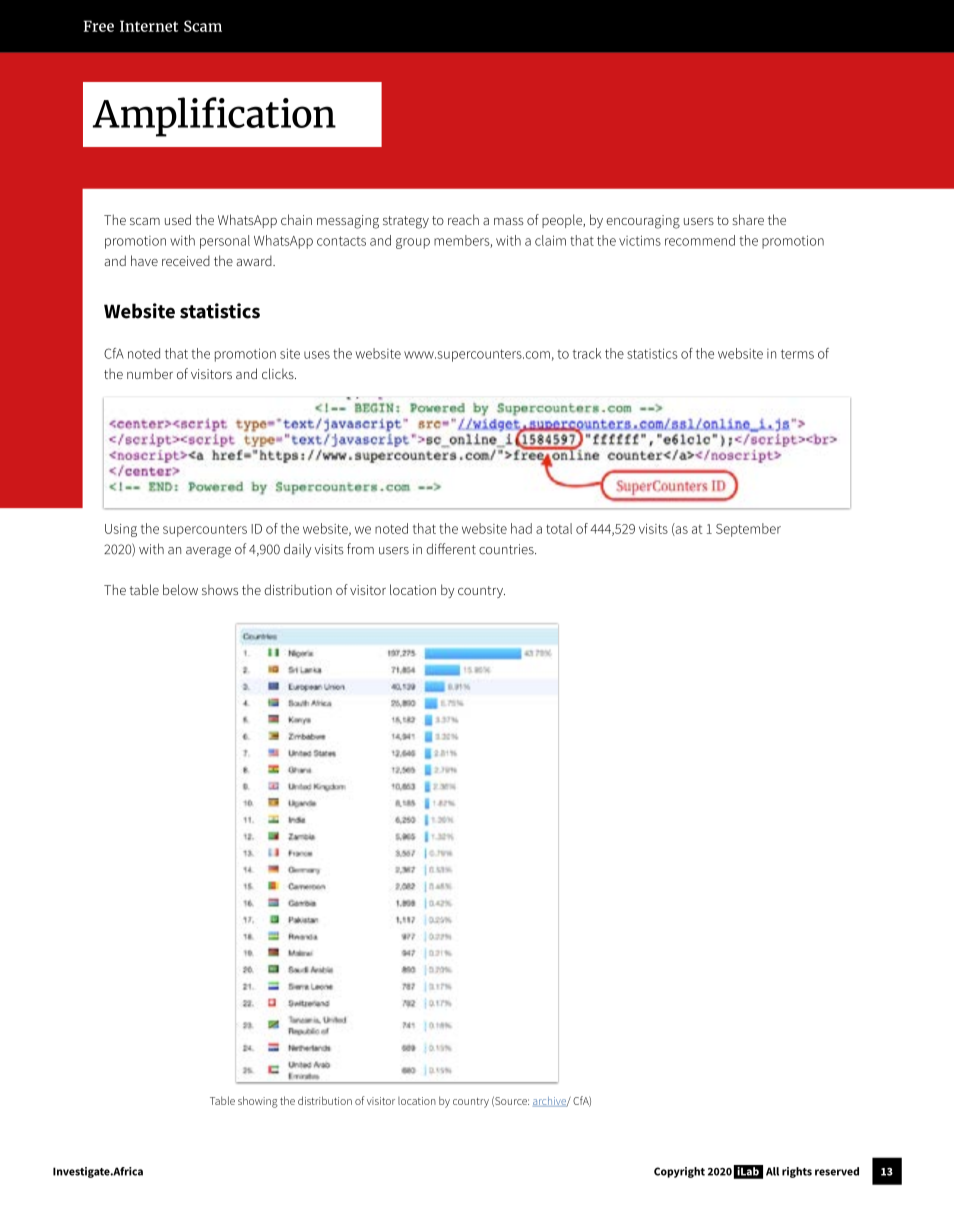 Image resolution: width=954 pixels, height=1232 pixels. What do you see at coordinates (180, 589) in the document?
I see `below` at bounding box center [180, 589].
